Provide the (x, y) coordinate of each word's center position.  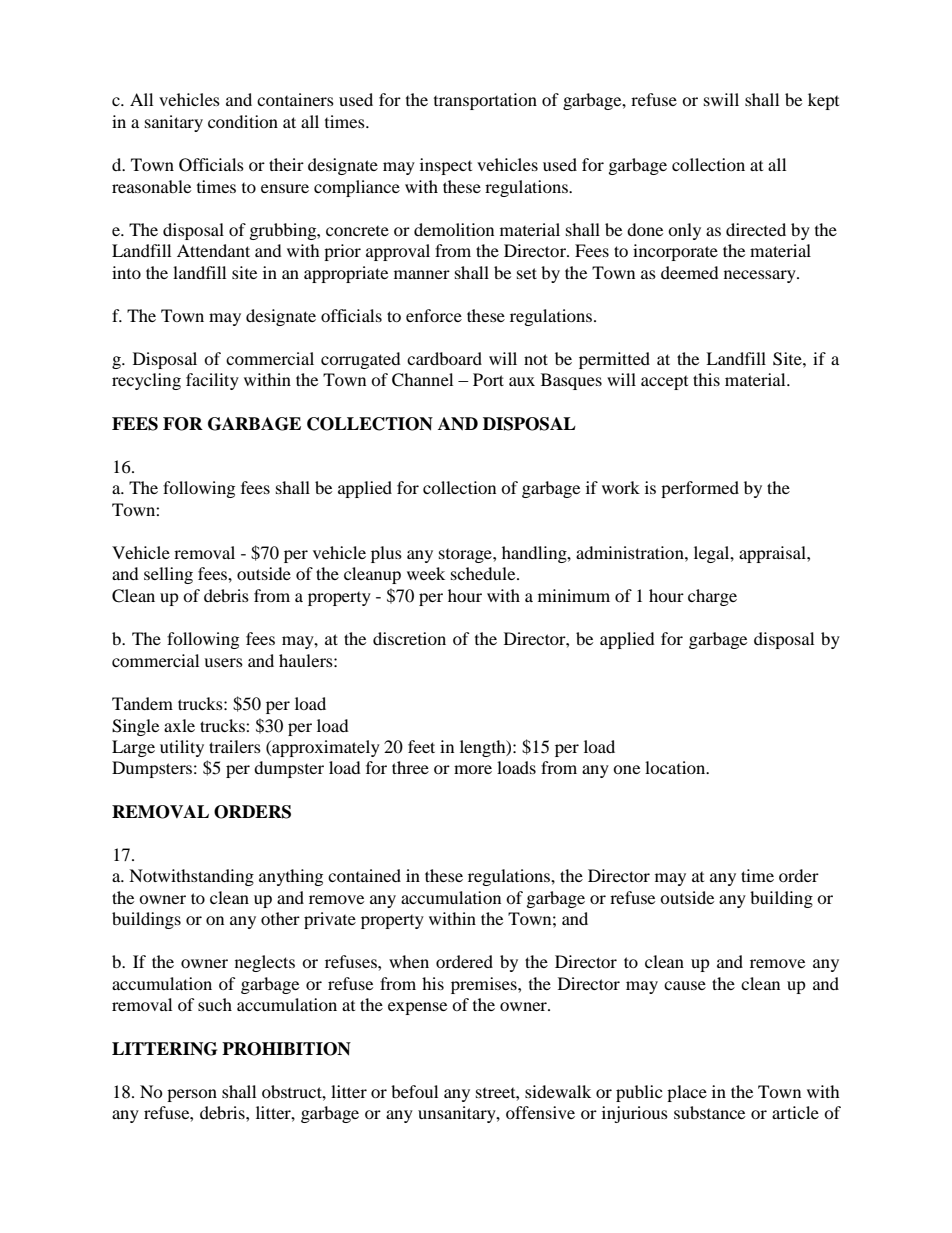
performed (700, 489)
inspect (446, 166)
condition (243, 121)
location (676, 767)
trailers (235, 746)
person (192, 1095)
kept (823, 101)
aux (522, 381)
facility (212, 381)
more (473, 769)
